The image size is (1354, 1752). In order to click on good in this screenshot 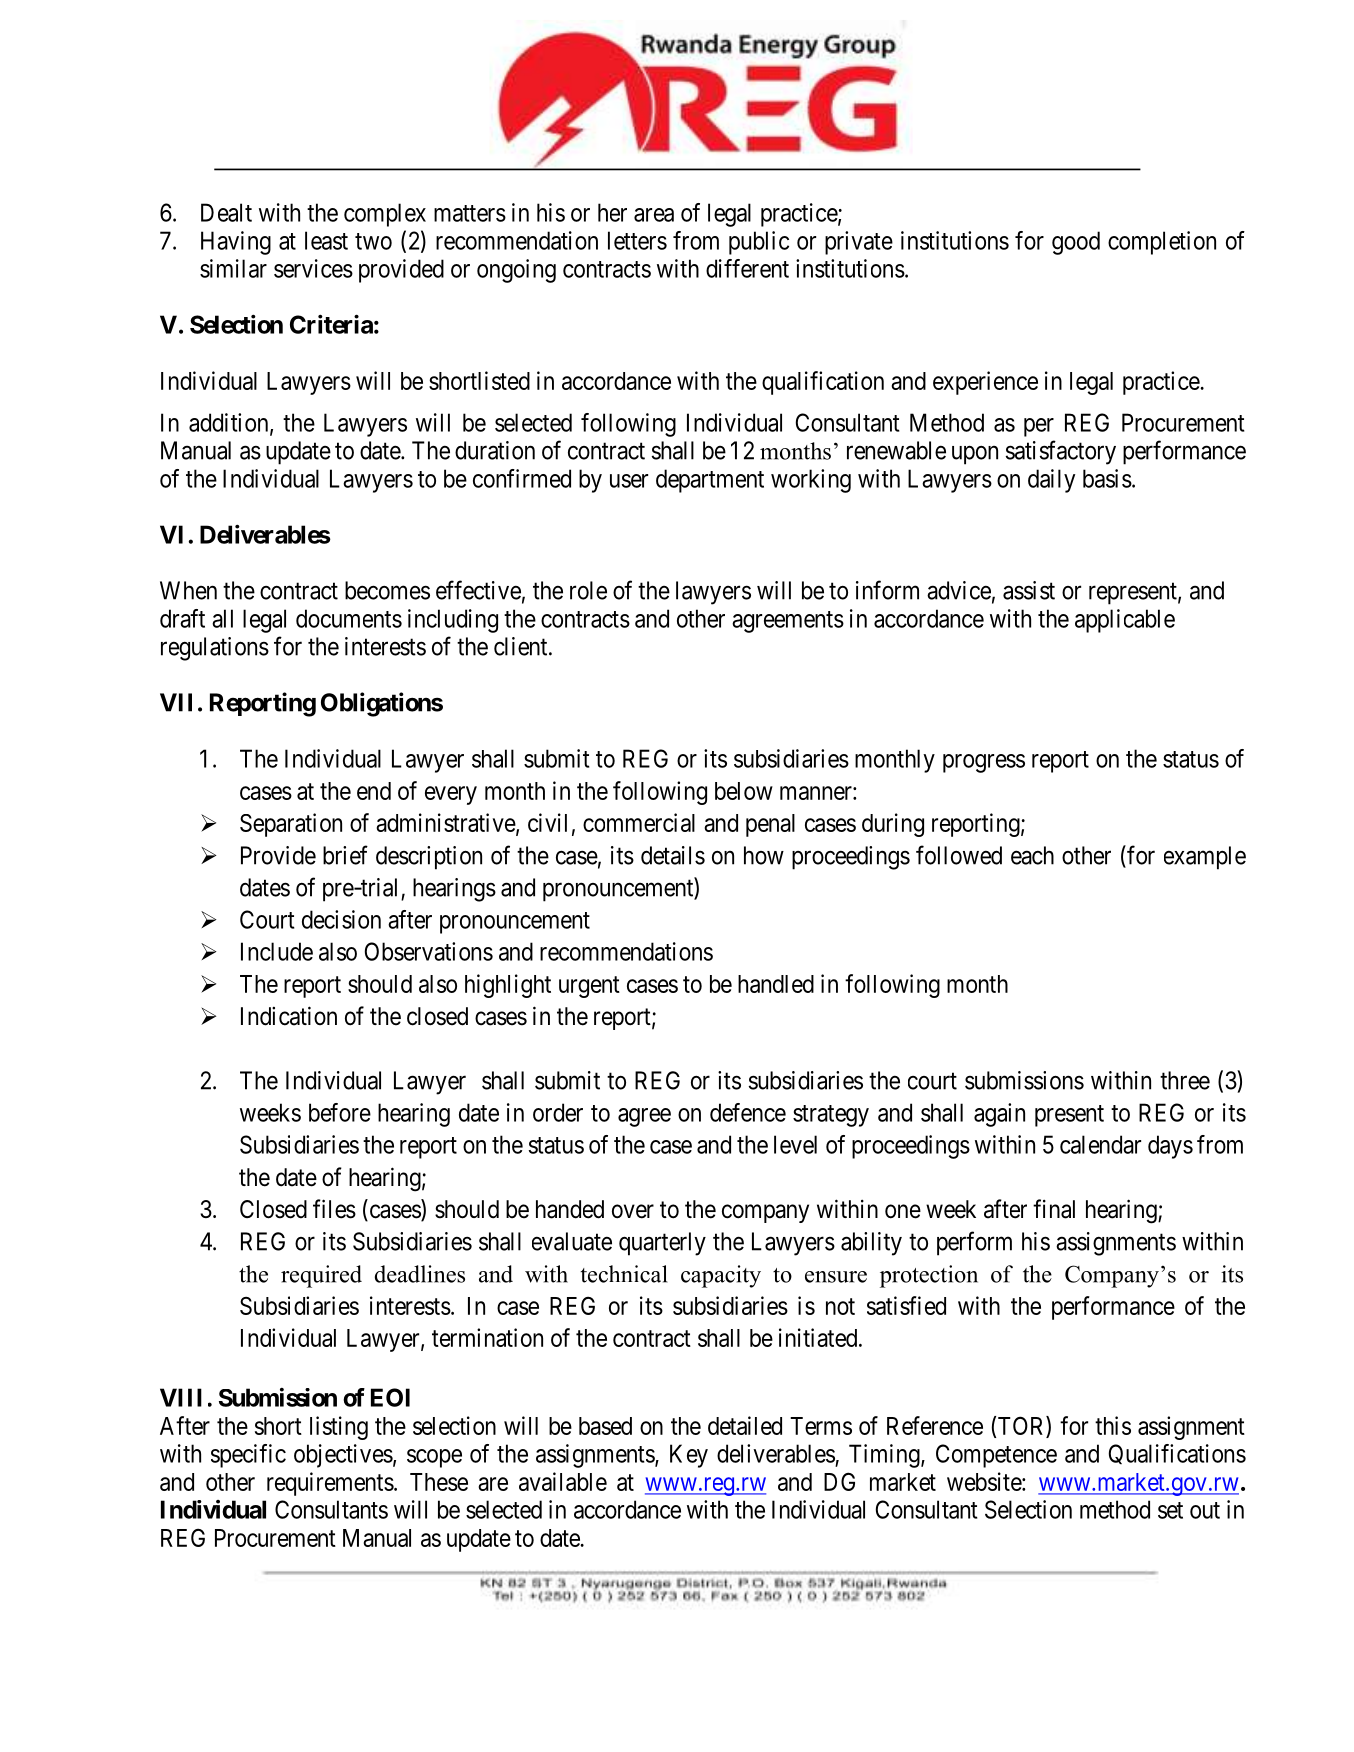, I will do `click(1076, 243)`.
